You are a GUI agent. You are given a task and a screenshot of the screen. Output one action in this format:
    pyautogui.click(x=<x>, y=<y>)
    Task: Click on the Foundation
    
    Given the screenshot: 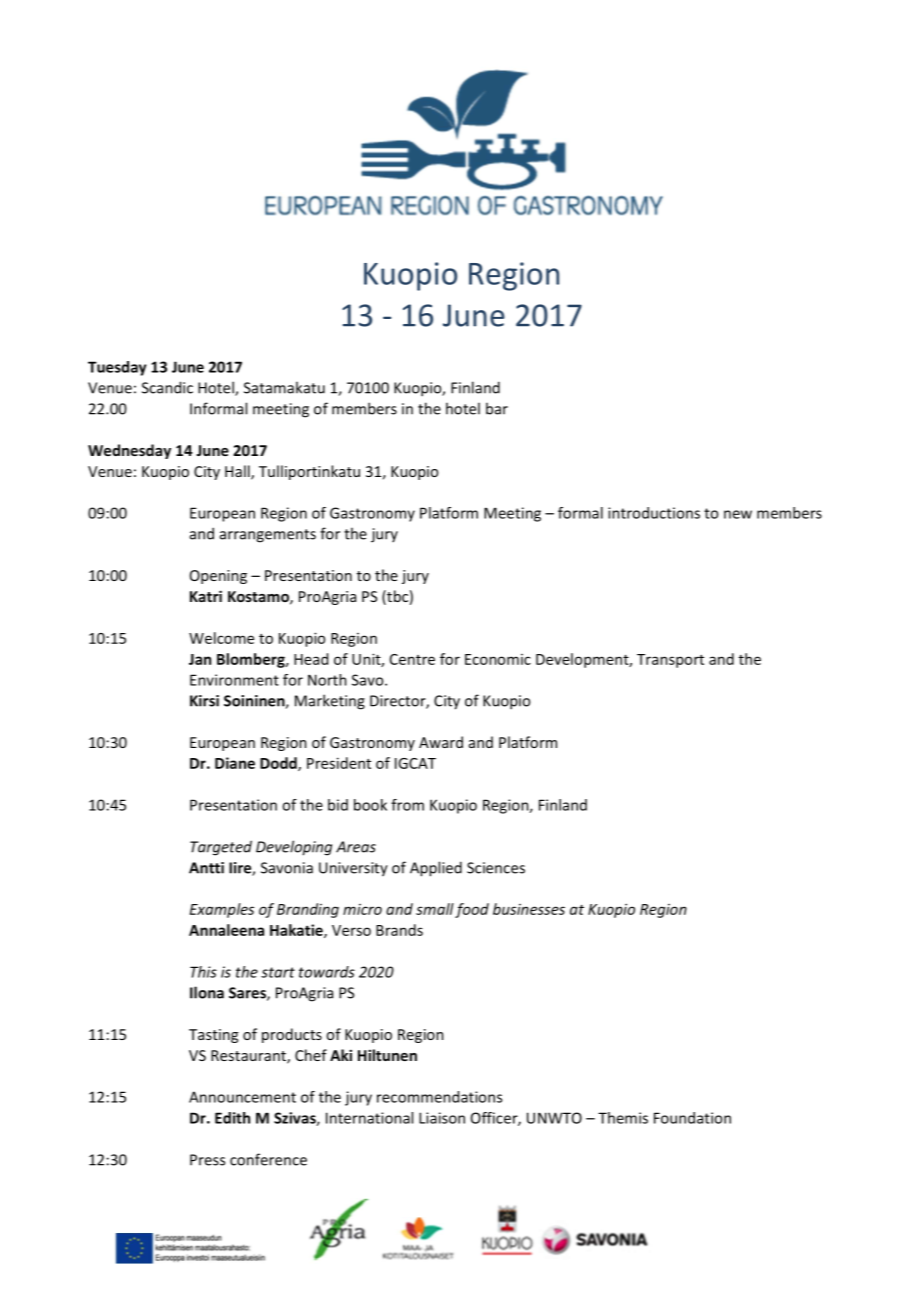 What is the action you would take?
    pyautogui.click(x=692, y=1118)
